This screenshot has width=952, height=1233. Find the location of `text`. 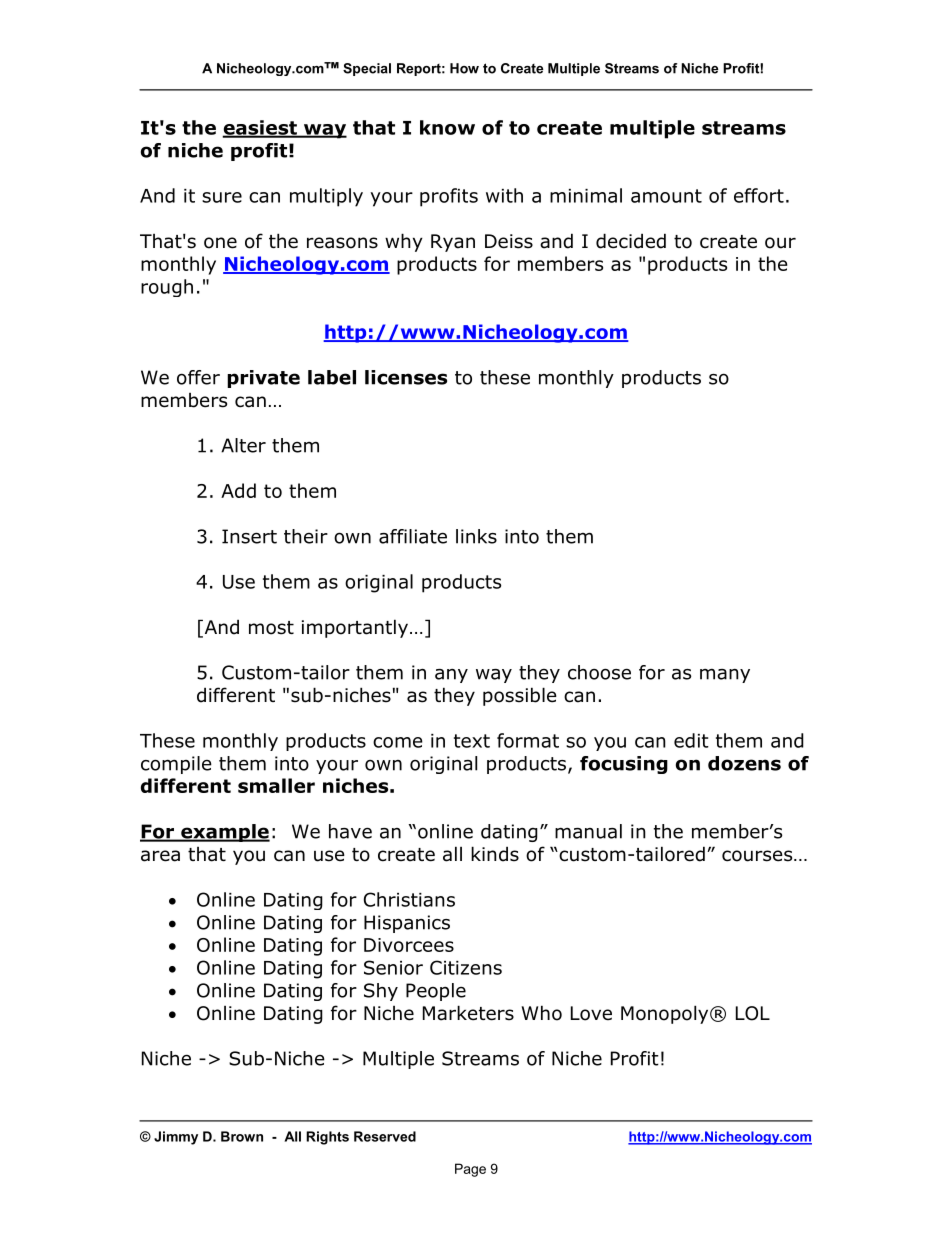

text is located at coordinates (472, 741).
